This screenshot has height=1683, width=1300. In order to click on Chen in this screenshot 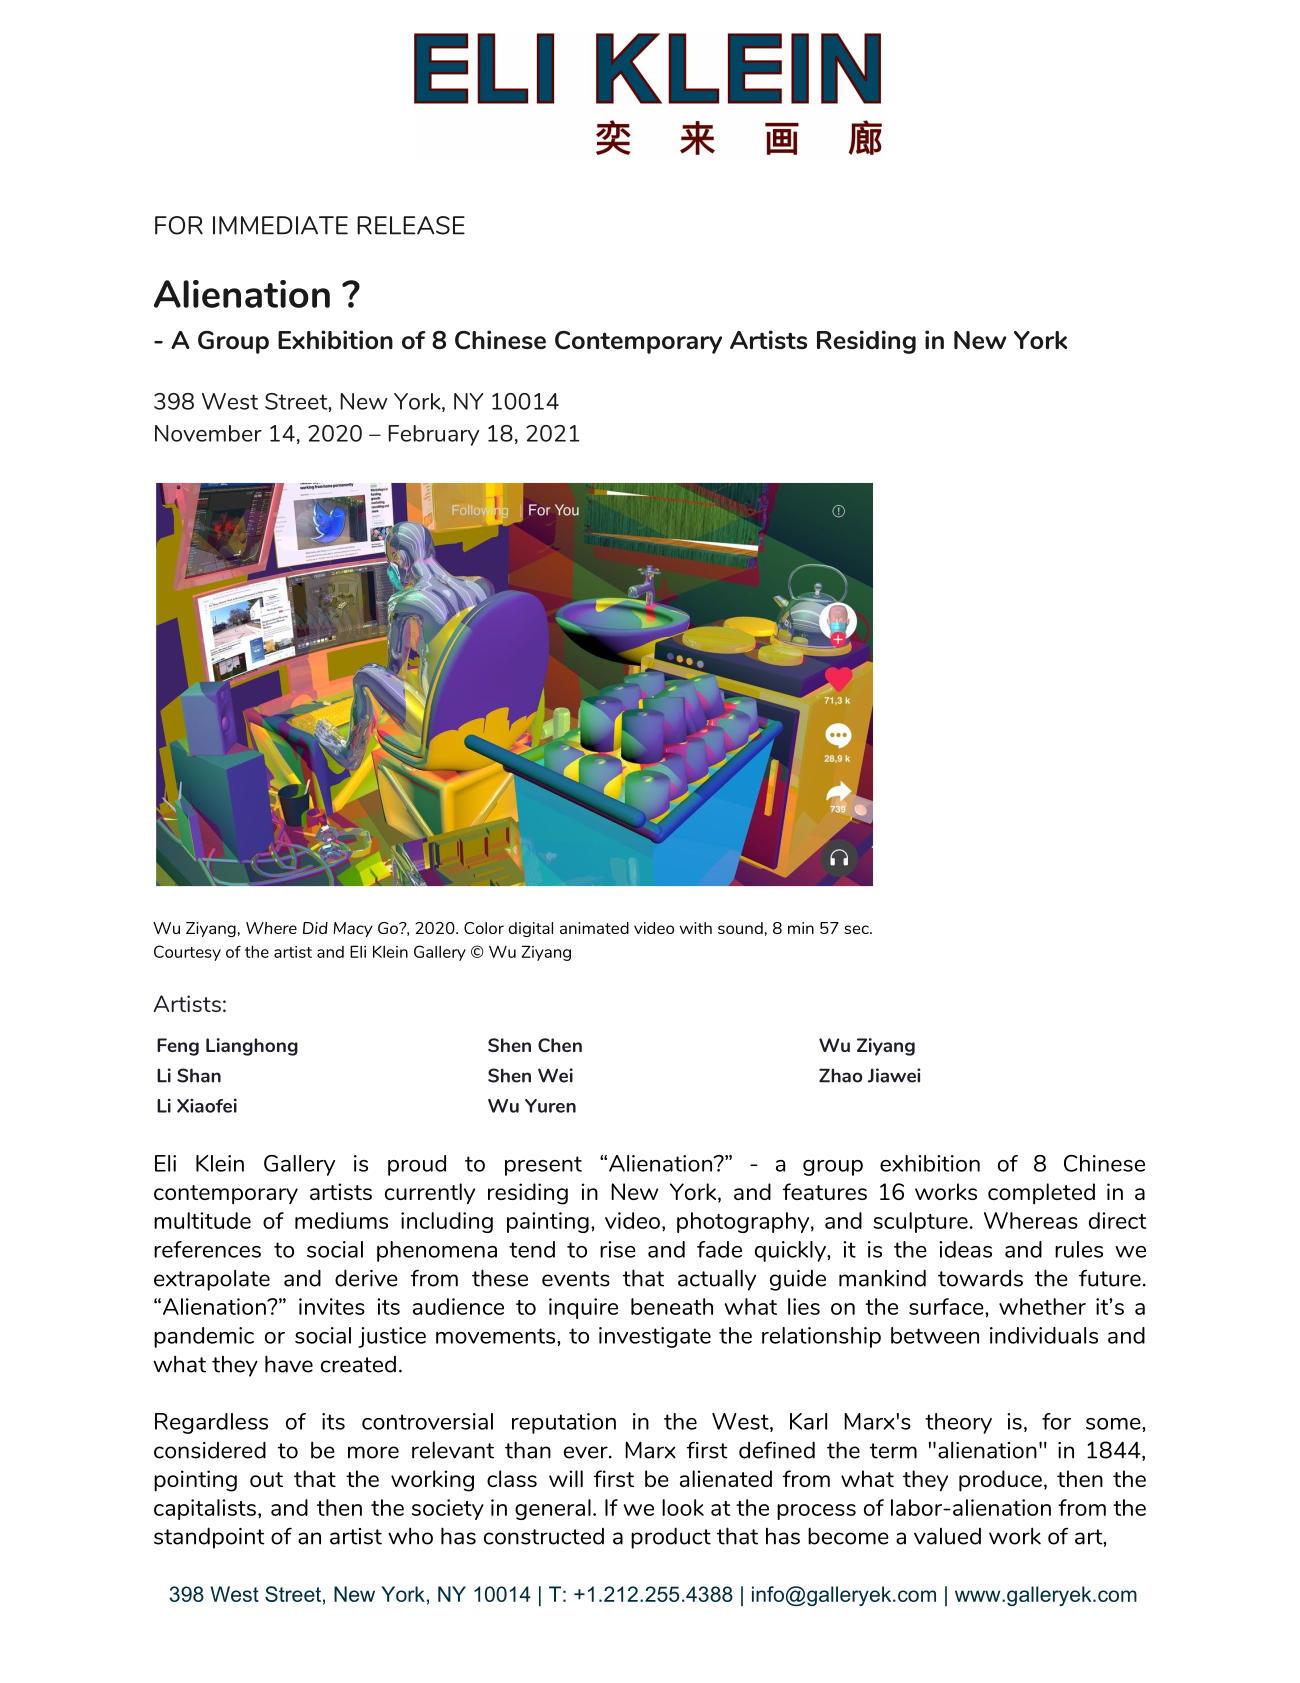, I will do `click(560, 1045)`.
